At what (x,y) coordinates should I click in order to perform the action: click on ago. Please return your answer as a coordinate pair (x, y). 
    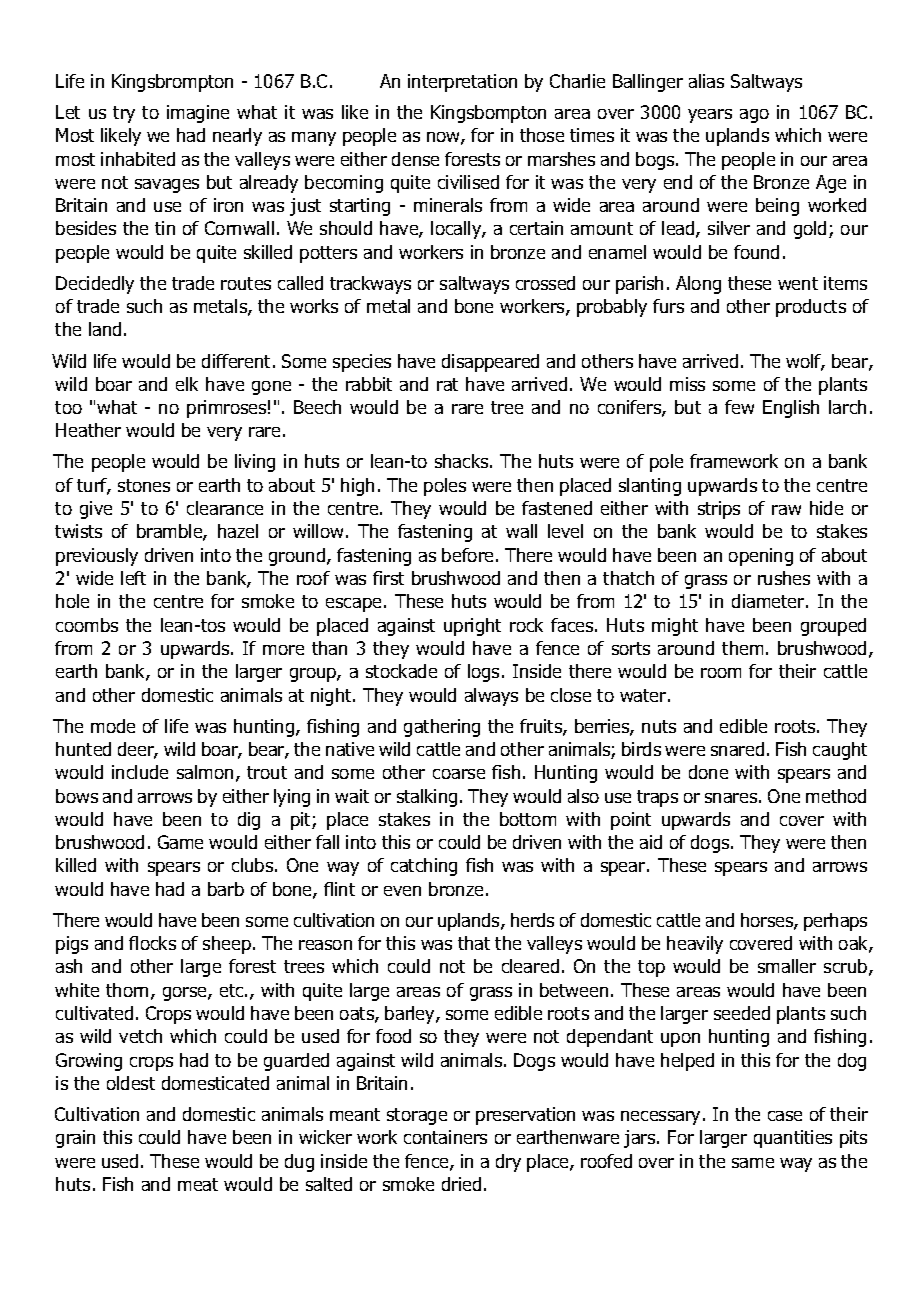
    Looking at the image, I should click on (754, 116).
